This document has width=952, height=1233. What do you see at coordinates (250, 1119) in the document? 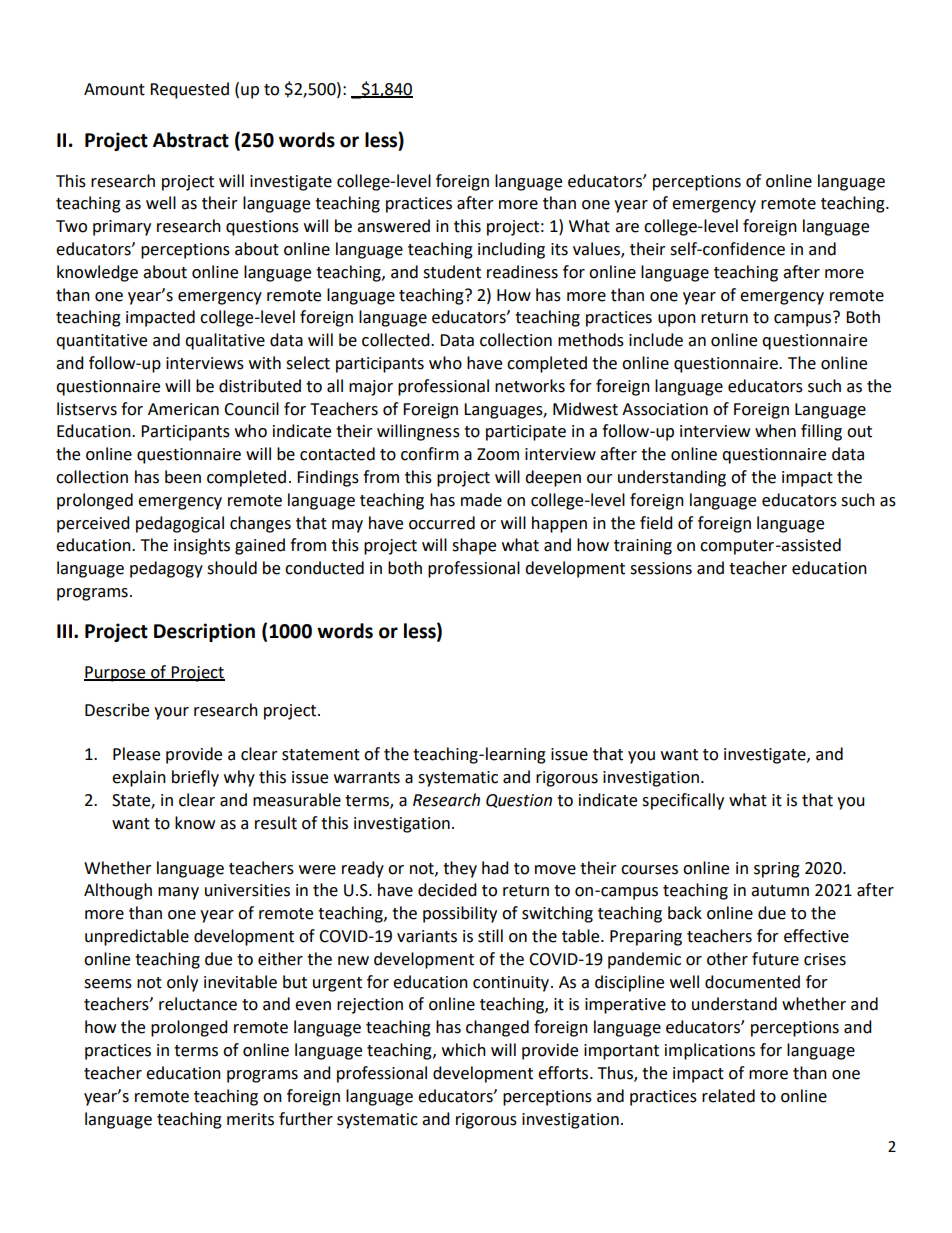
I see `merits` at bounding box center [250, 1119].
